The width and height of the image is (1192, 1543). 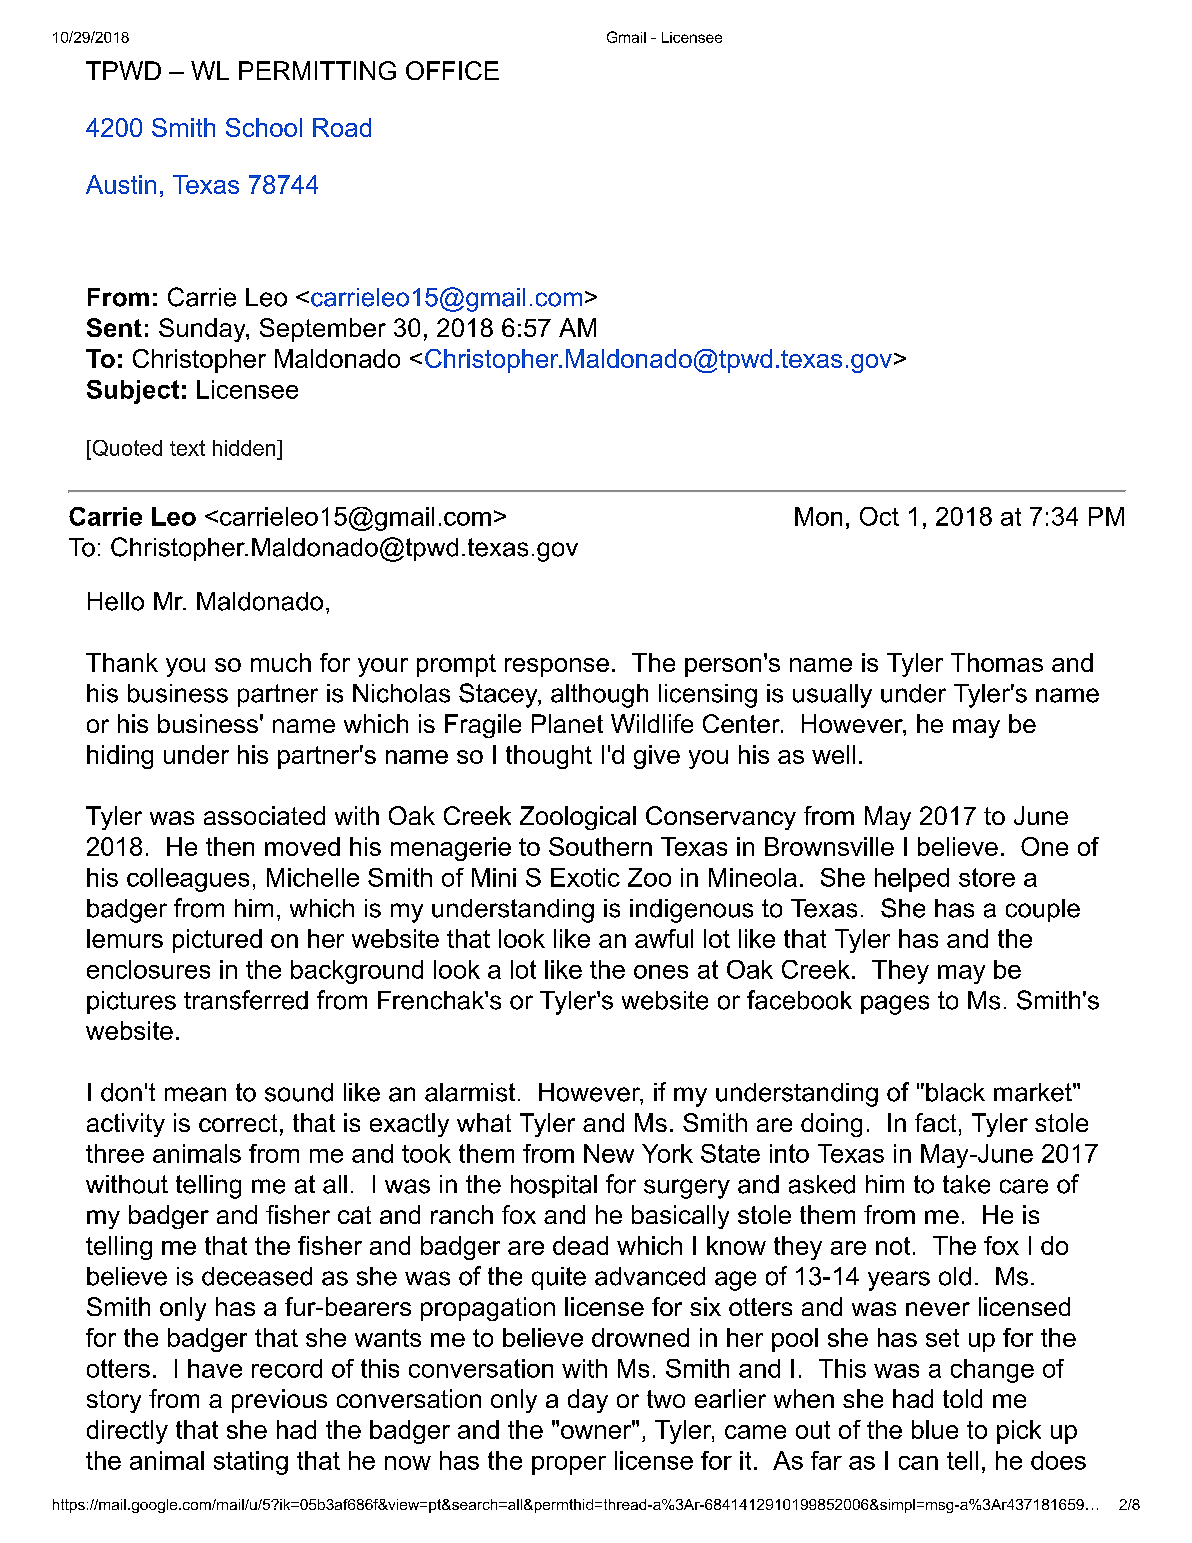 What do you see at coordinates (935, 1429) in the image?
I see `blue` at bounding box center [935, 1429].
